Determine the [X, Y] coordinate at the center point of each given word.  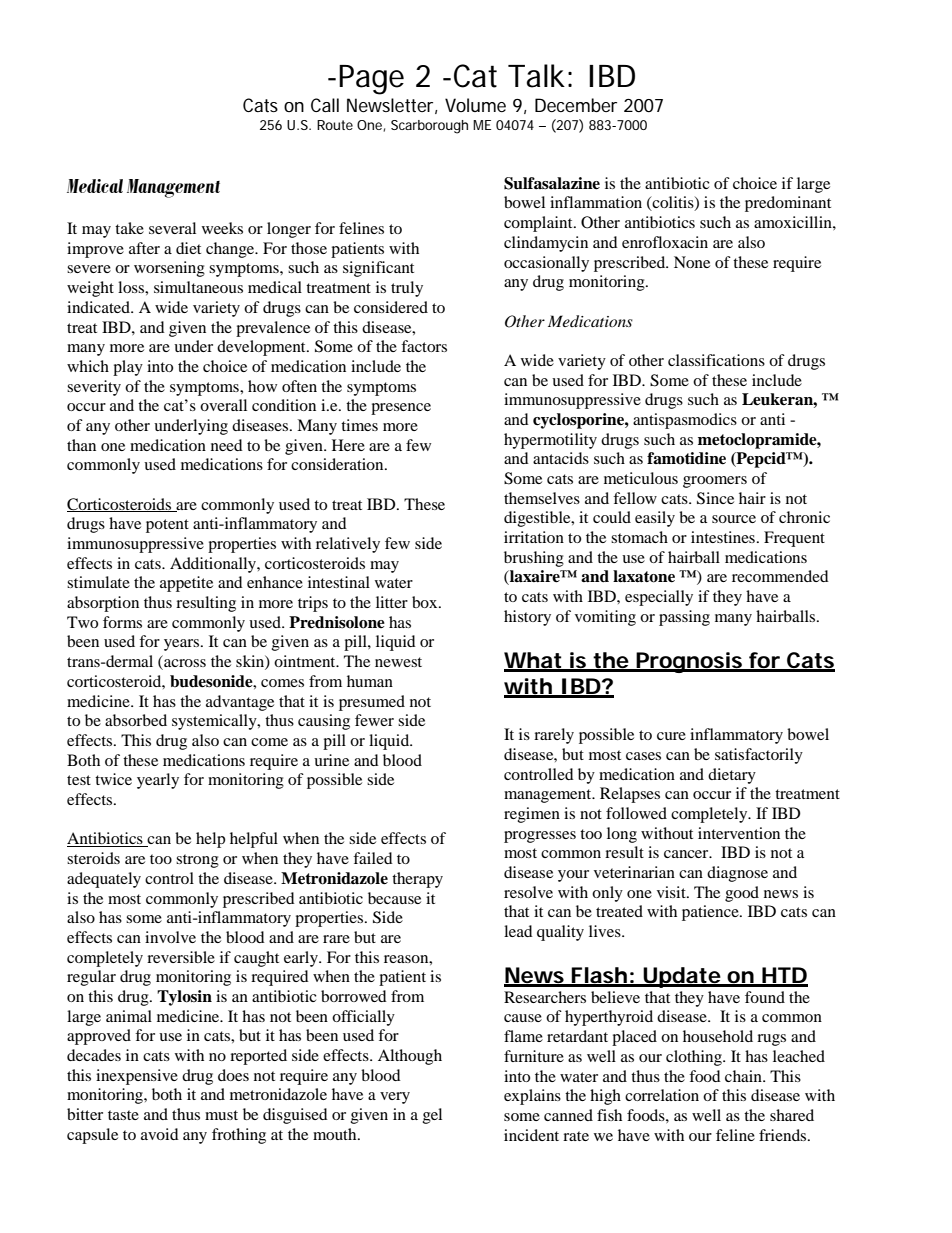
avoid [160, 1134]
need [227, 445]
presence [401, 409]
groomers [715, 482]
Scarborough [429, 127]
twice [113, 779]
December [576, 105]
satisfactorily [759, 756]
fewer [374, 720]
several [172, 228]
